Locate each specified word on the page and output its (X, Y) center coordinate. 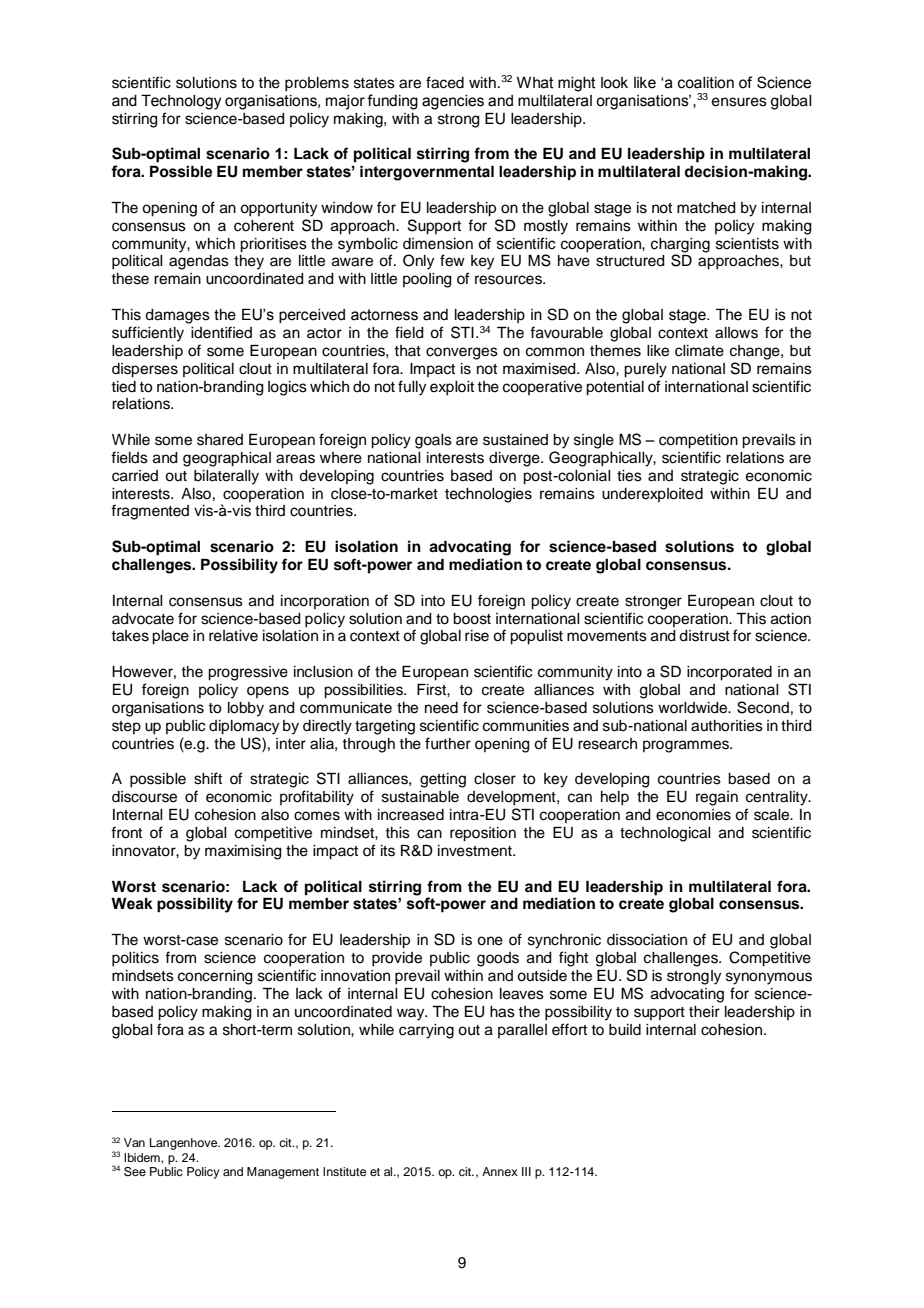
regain (717, 798)
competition (698, 441)
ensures (739, 102)
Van (134, 1142)
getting (443, 780)
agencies (453, 102)
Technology (181, 102)
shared (220, 440)
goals (433, 441)
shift (208, 778)
